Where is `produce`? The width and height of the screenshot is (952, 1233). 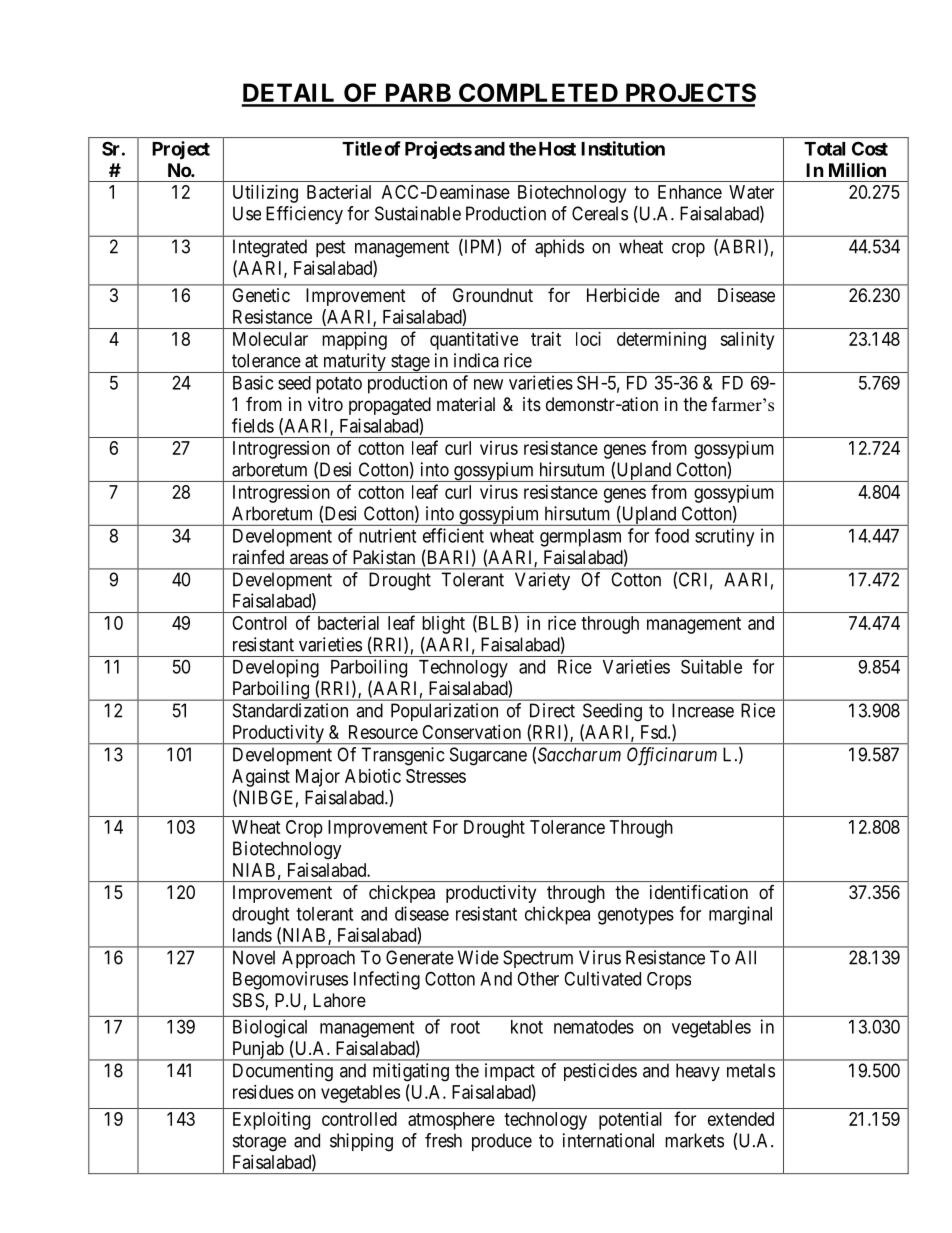 produce is located at coordinates (502, 1142).
